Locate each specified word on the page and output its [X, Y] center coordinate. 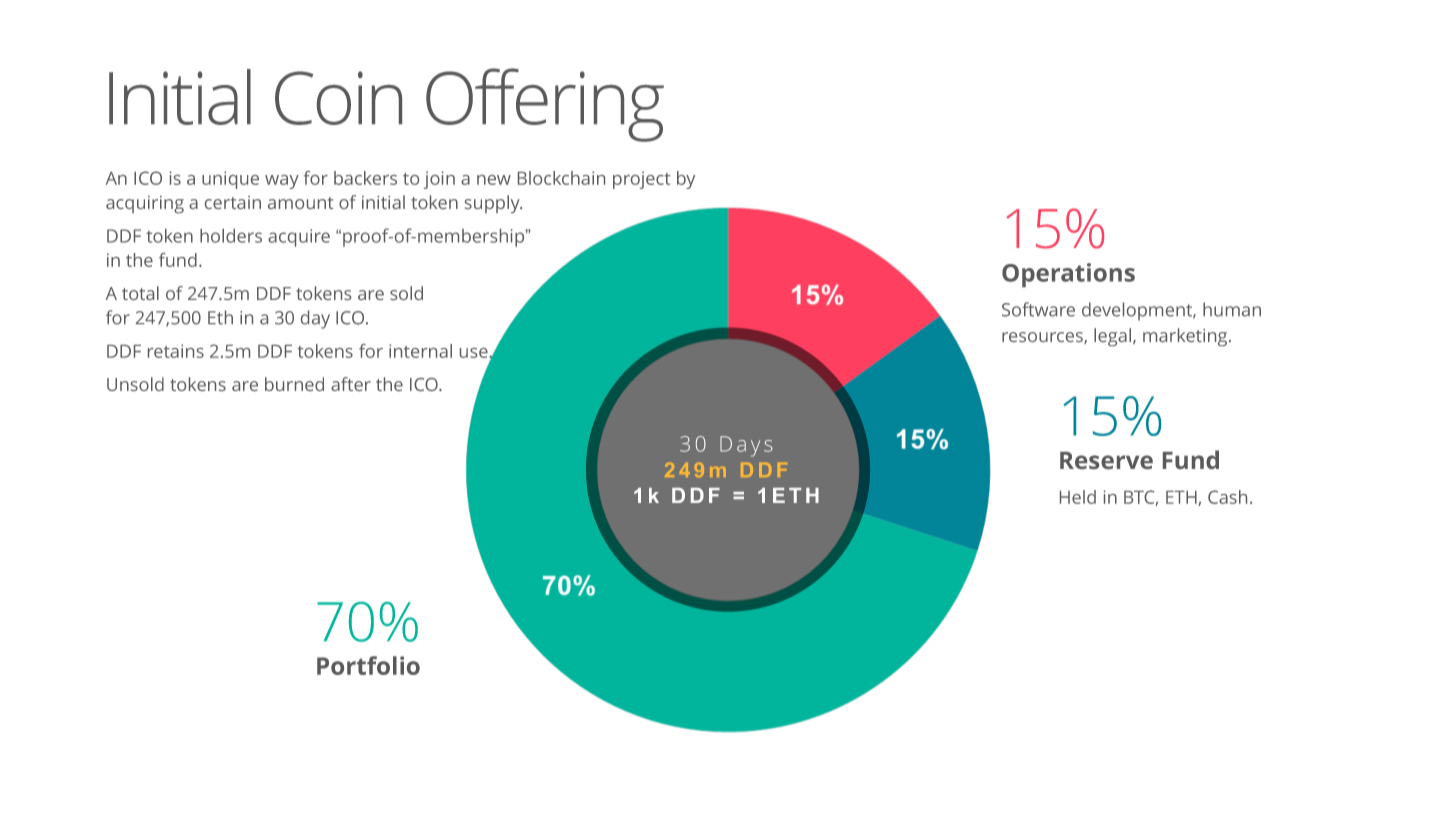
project [641, 180]
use [475, 353]
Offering [545, 105]
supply [493, 204]
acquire [299, 238]
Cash [1227, 497]
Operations [1068, 275]
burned [294, 384]
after [351, 384]
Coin [338, 98]
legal [1114, 337]
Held [1078, 497]
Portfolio [368, 665]
